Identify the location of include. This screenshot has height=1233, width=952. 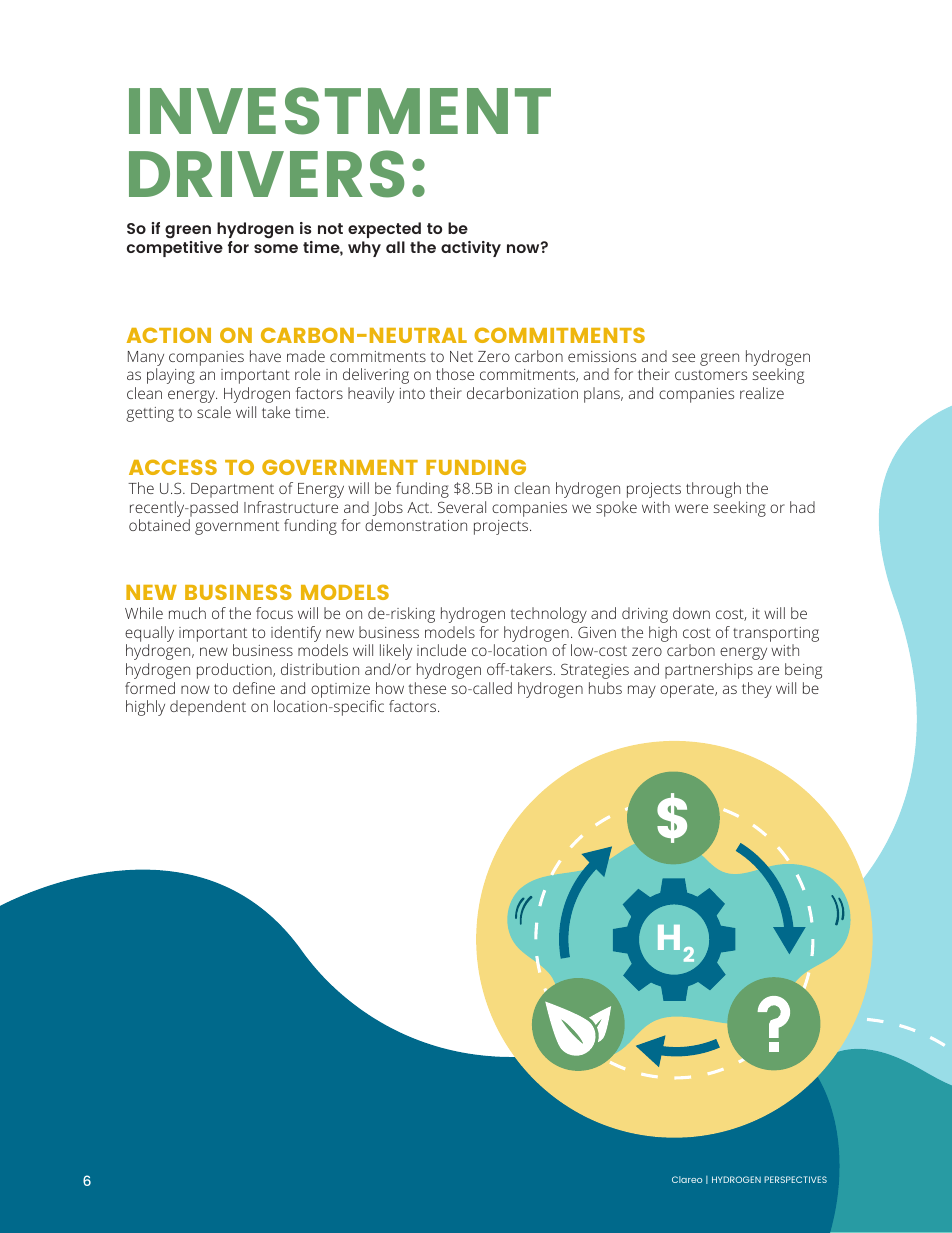
(441, 650).
